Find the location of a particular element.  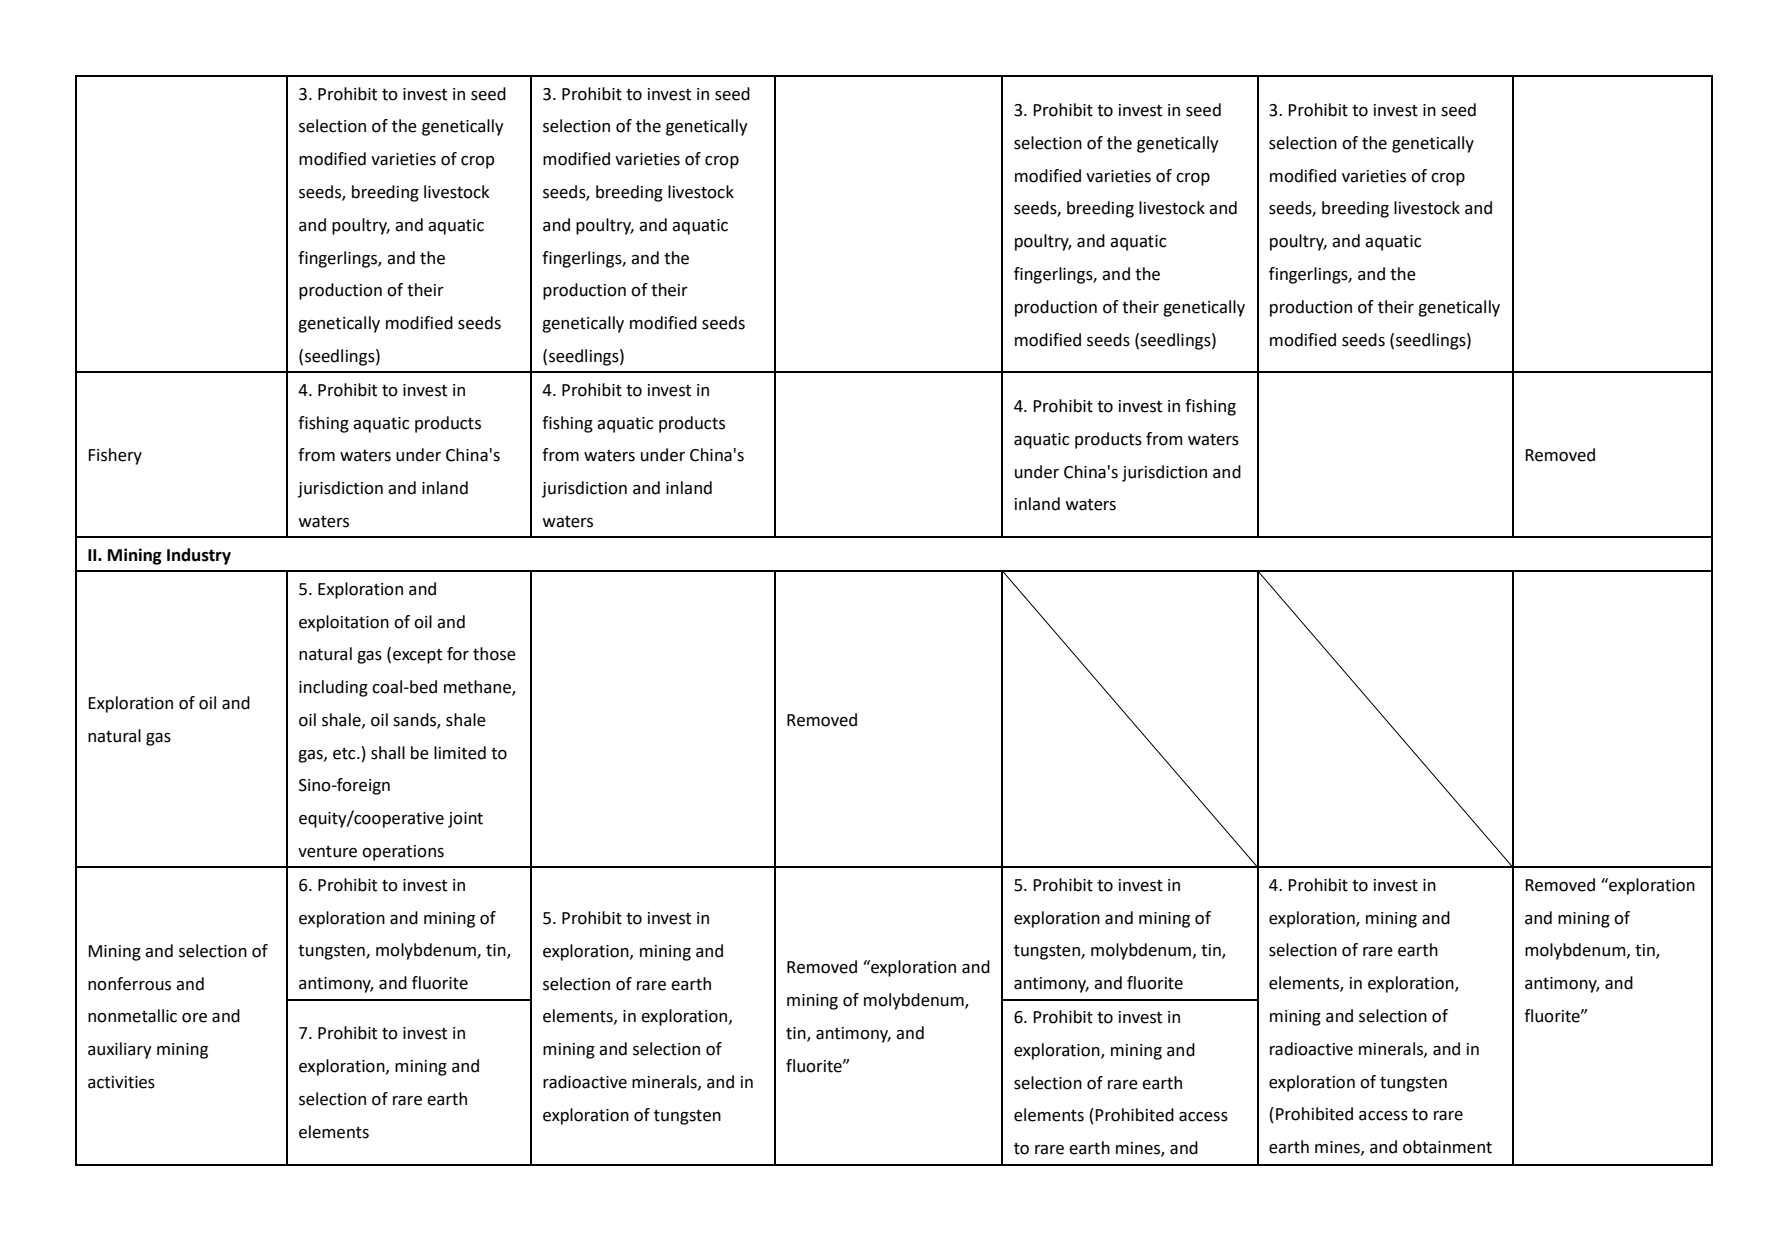

nonferrous is located at coordinates (129, 984).
